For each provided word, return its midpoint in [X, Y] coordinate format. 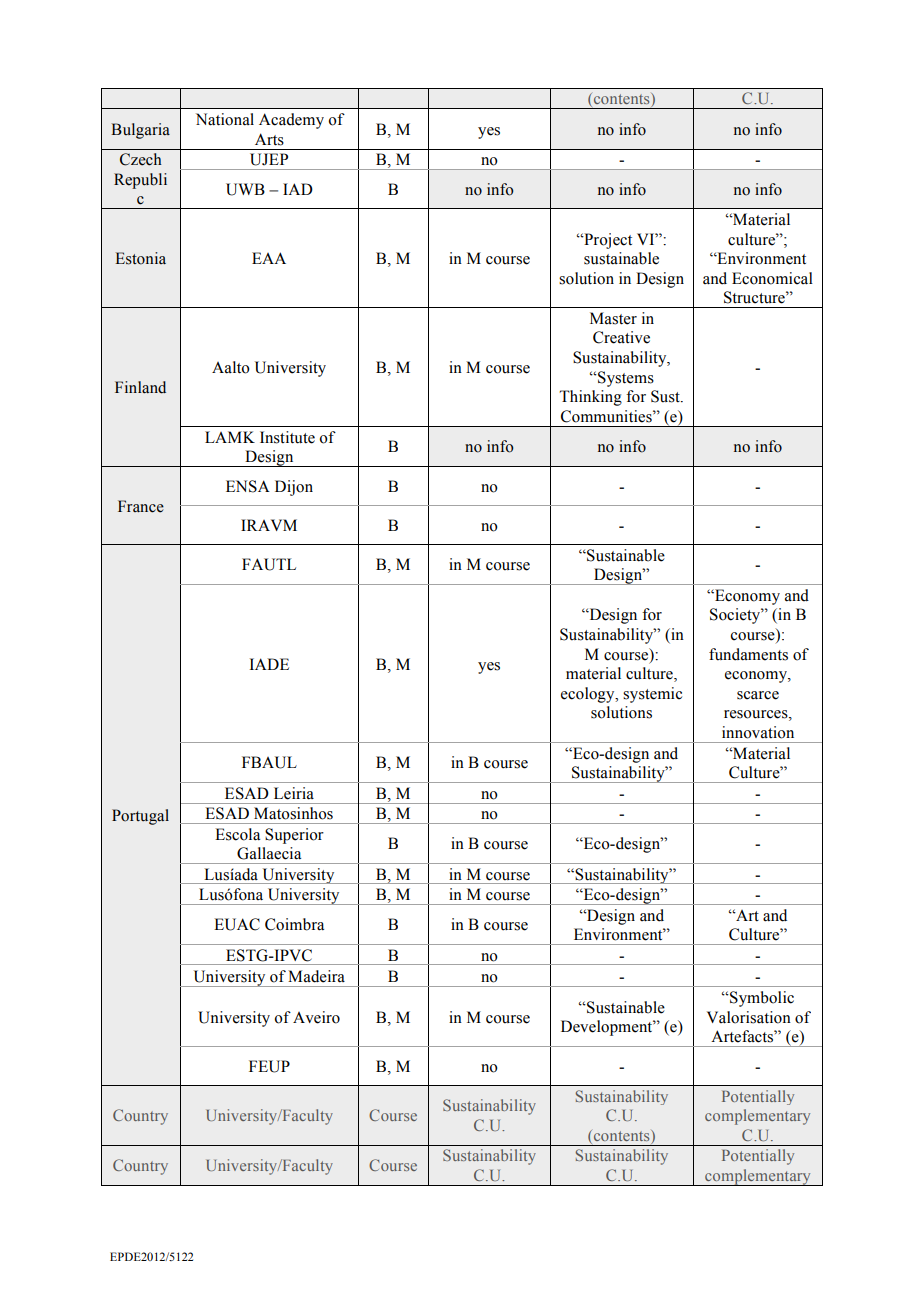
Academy [291, 121]
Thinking [590, 398]
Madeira [316, 976]
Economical [772, 278]
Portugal [140, 817]
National [225, 119]
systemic [652, 695]
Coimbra [294, 924]
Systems [625, 379]
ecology [589, 695]
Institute [287, 437]
